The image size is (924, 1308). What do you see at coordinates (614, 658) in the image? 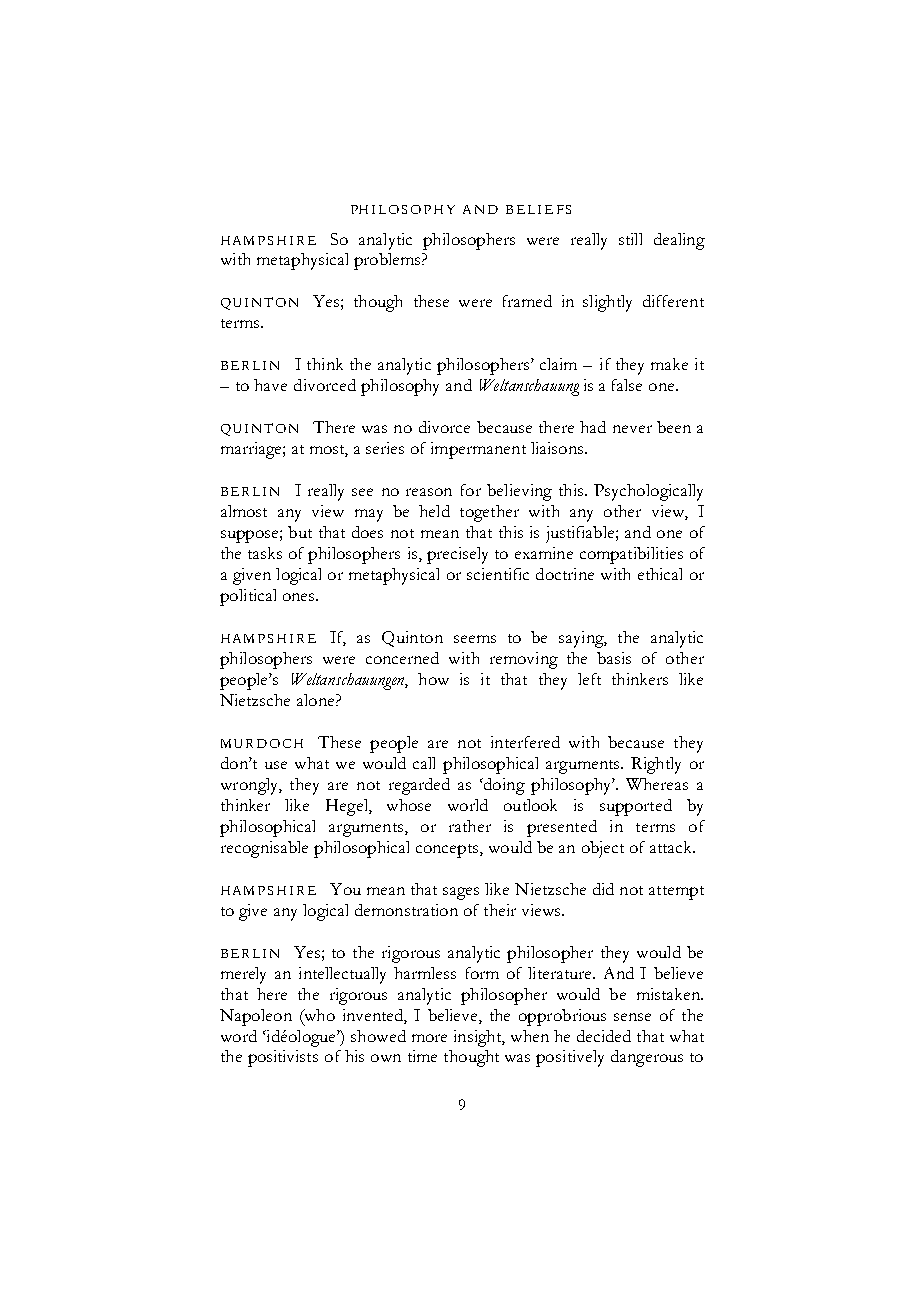
I see `basis` at bounding box center [614, 658].
